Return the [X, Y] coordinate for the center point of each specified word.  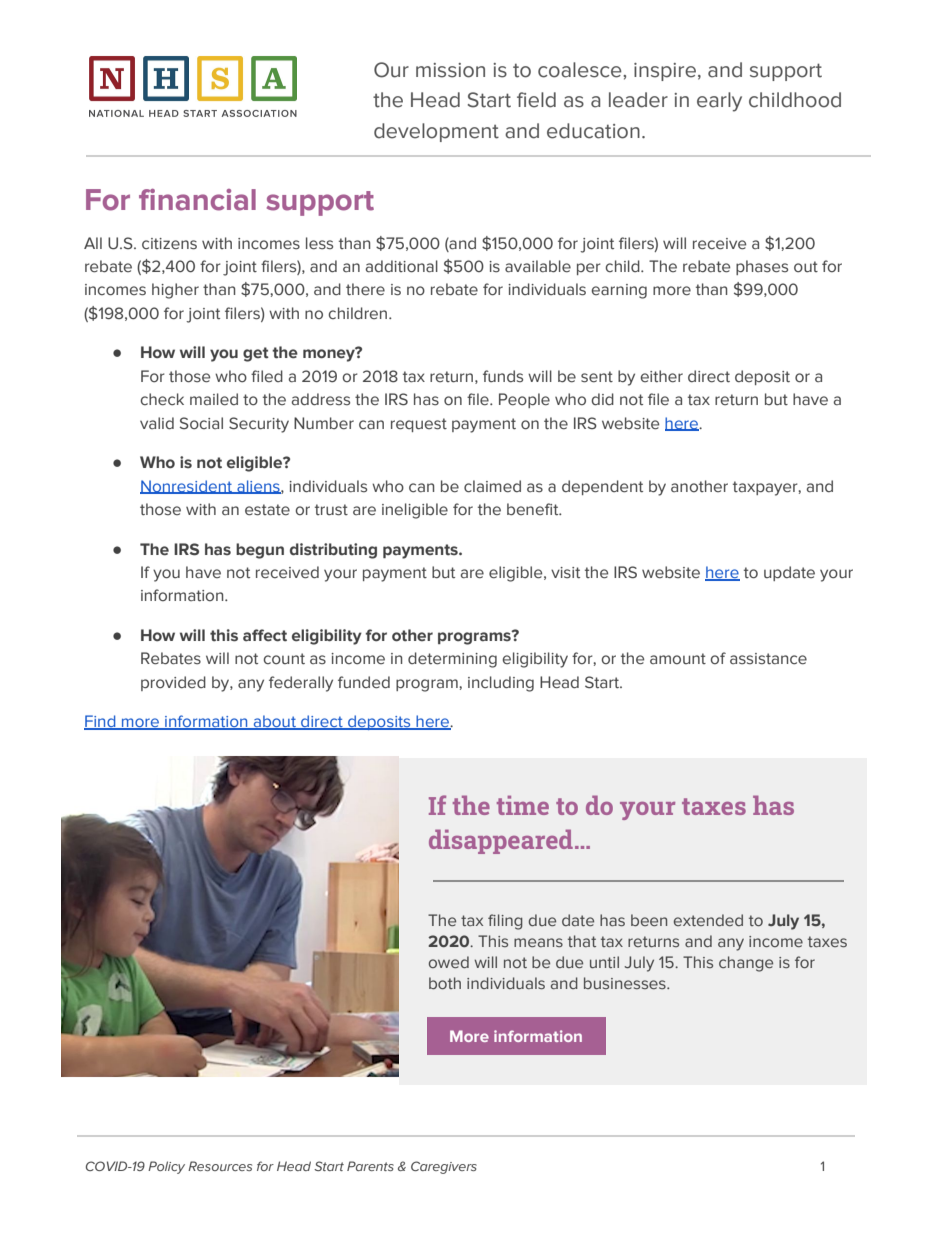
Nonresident [187, 487]
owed [449, 962]
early [719, 102]
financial [197, 200]
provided [173, 683]
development [436, 132]
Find [101, 722]
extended [708, 920]
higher [175, 291]
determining [452, 660]
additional [402, 266]
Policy [166, 1167]
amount [678, 658]
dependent [602, 487]
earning [619, 291]
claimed [492, 486]
